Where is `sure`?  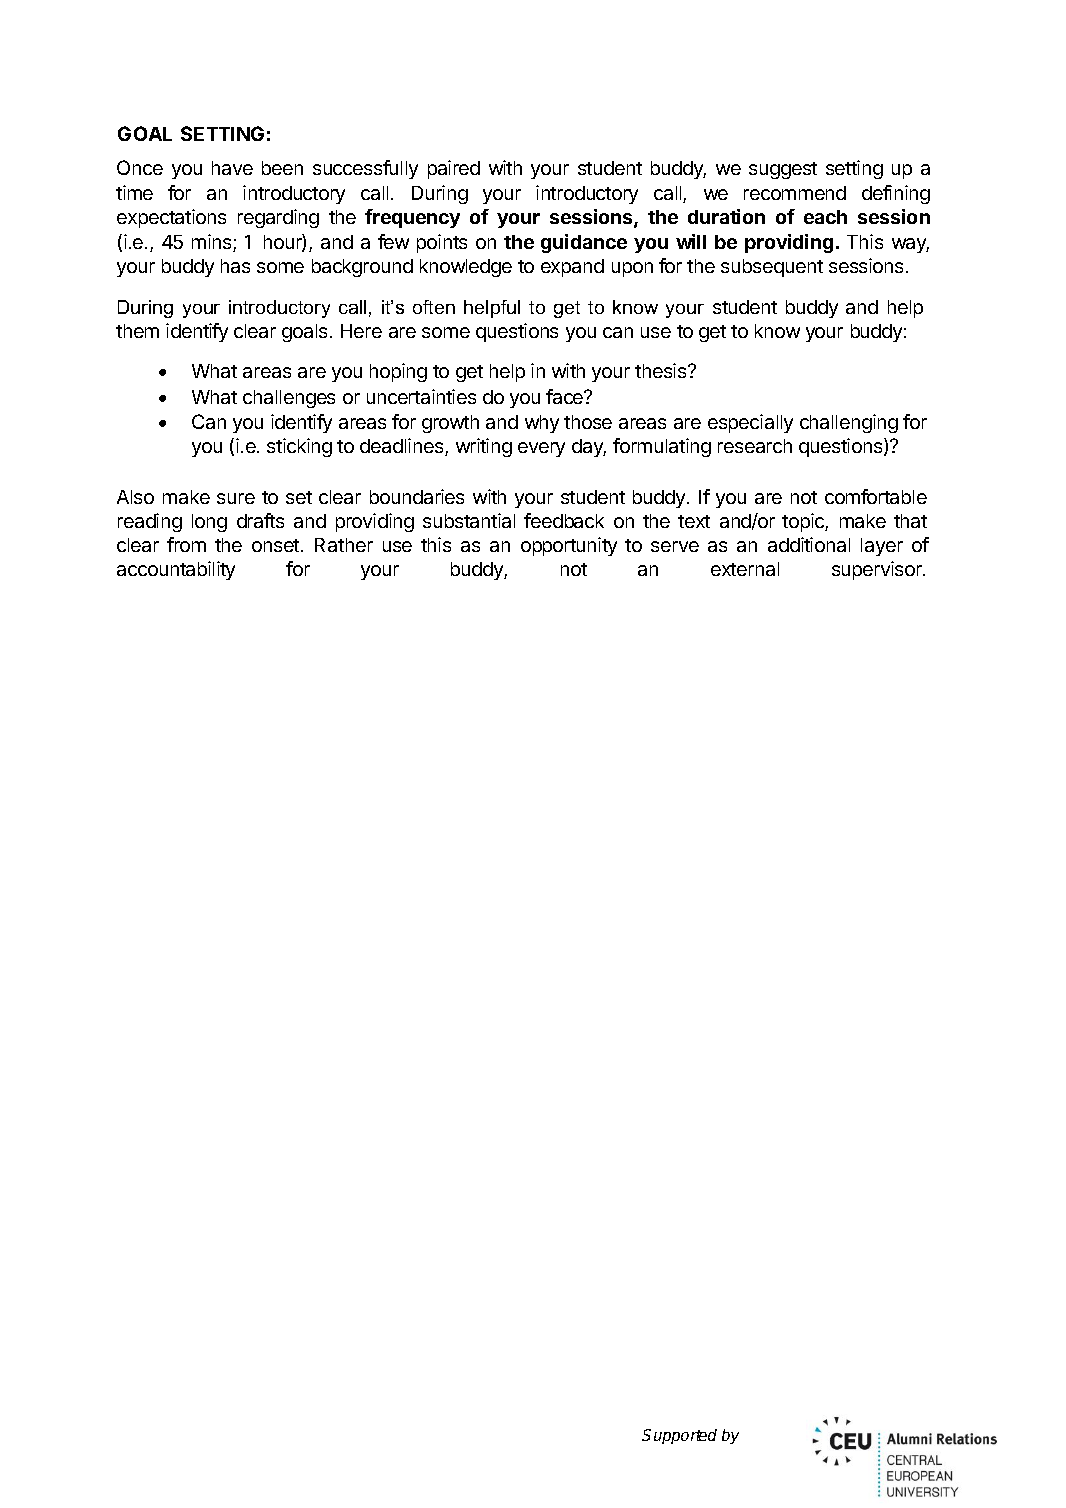
sure is located at coordinates (236, 498).
